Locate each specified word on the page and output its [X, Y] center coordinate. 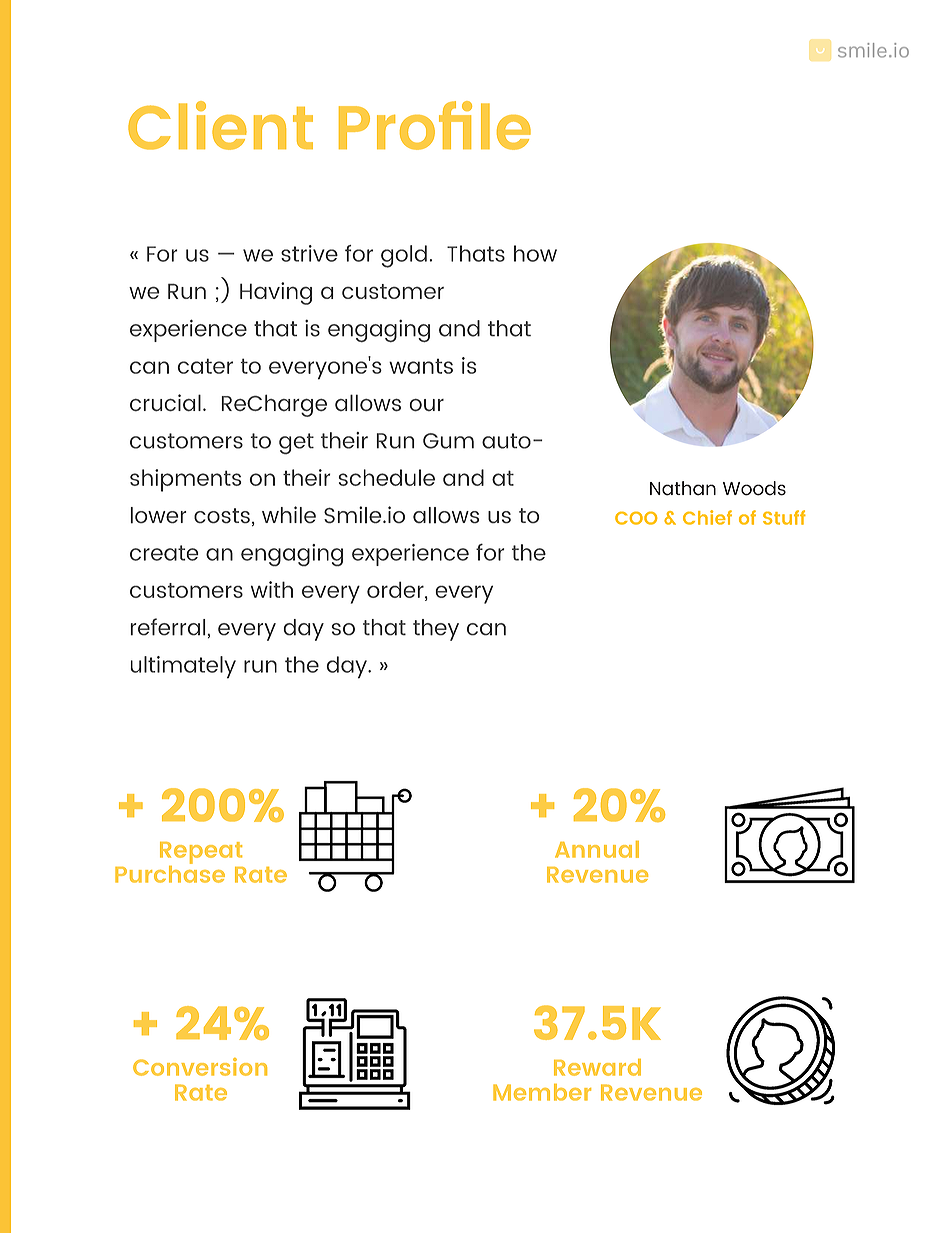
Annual [597, 849]
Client [220, 125]
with [272, 589]
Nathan [683, 488]
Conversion [200, 1067]
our [427, 405]
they [436, 630]
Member [542, 1092]
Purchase [170, 873]
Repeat [201, 853]
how [535, 253]
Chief [707, 517]
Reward [597, 1067]
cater [205, 366]
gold [404, 256]
